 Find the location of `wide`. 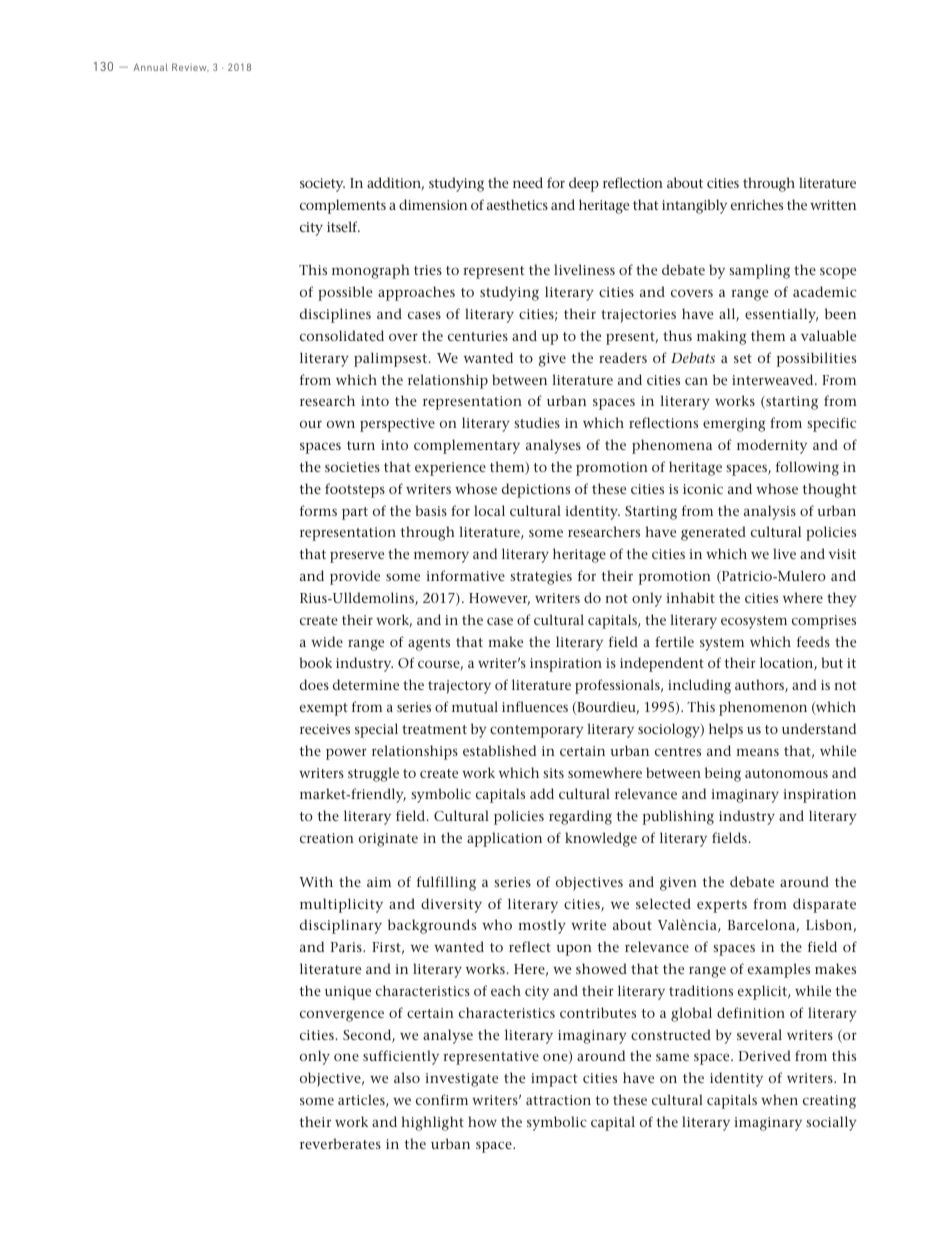

wide is located at coordinates (327, 641).
